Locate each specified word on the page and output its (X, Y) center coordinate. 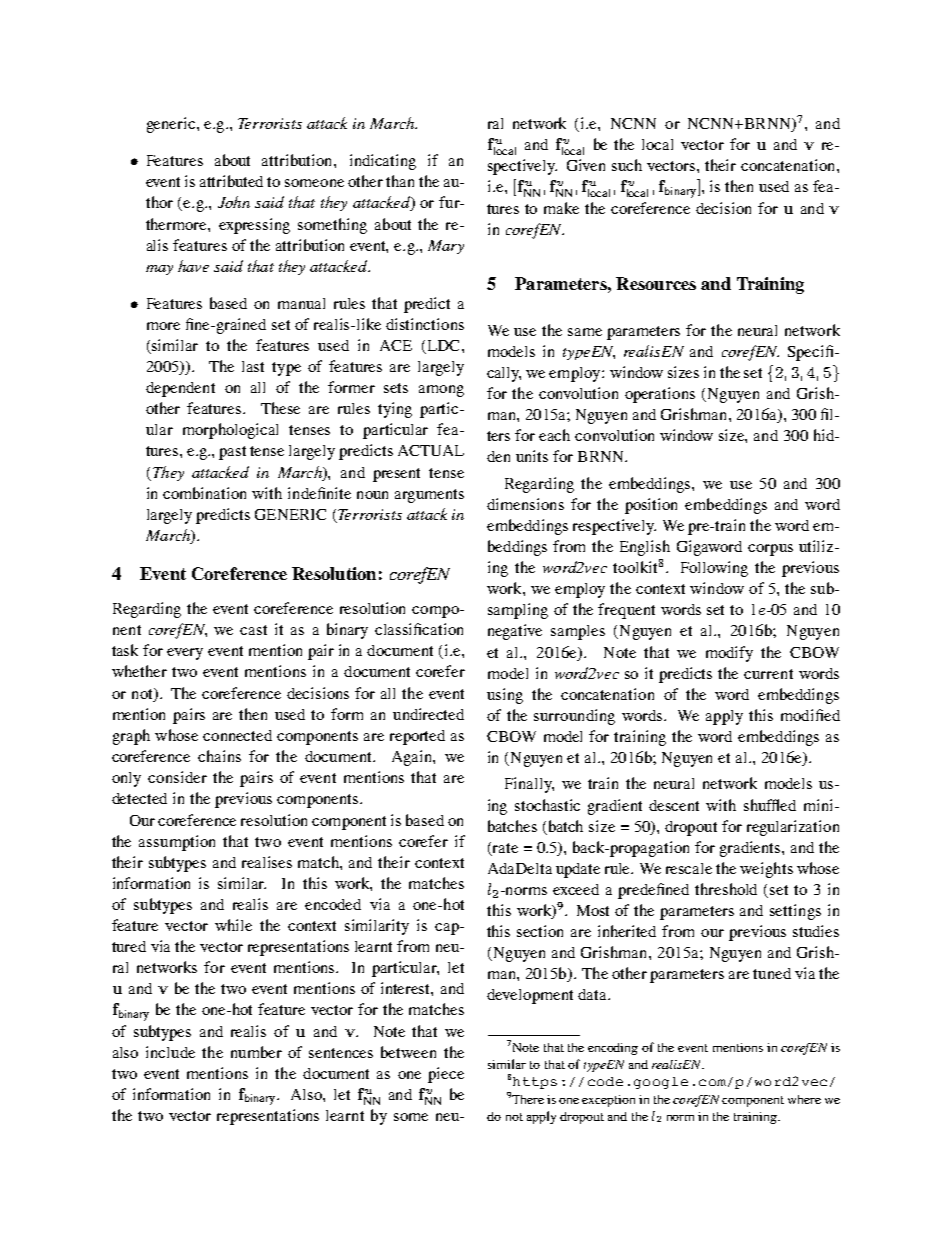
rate (504, 848)
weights (766, 870)
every (185, 654)
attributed (231, 181)
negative (515, 632)
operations (660, 395)
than (400, 181)
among (441, 391)
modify (729, 654)
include (170, 1052)
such (627, 165)
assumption (177, 843)
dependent (180, 389)
